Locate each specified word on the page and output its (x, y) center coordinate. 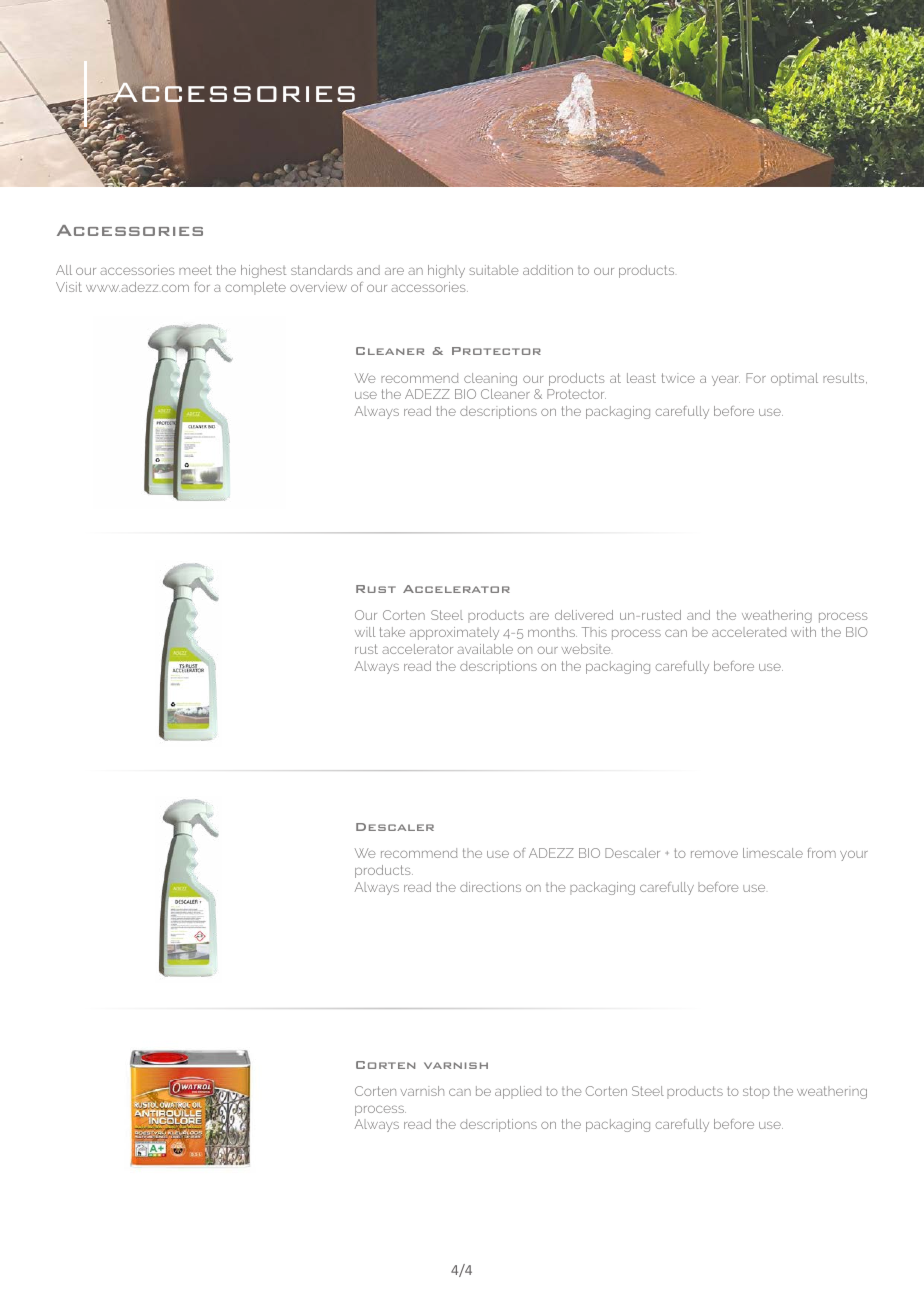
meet (195, 270)
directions (490, 887)
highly (446, 271)
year (726, 381)
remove (714, 854)
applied (518, 1092)
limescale (773, 853)
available (485, 649)
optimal (794, 379)
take (392, 632)
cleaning (490, 379)
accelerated (749, 632)
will (365, 632)
